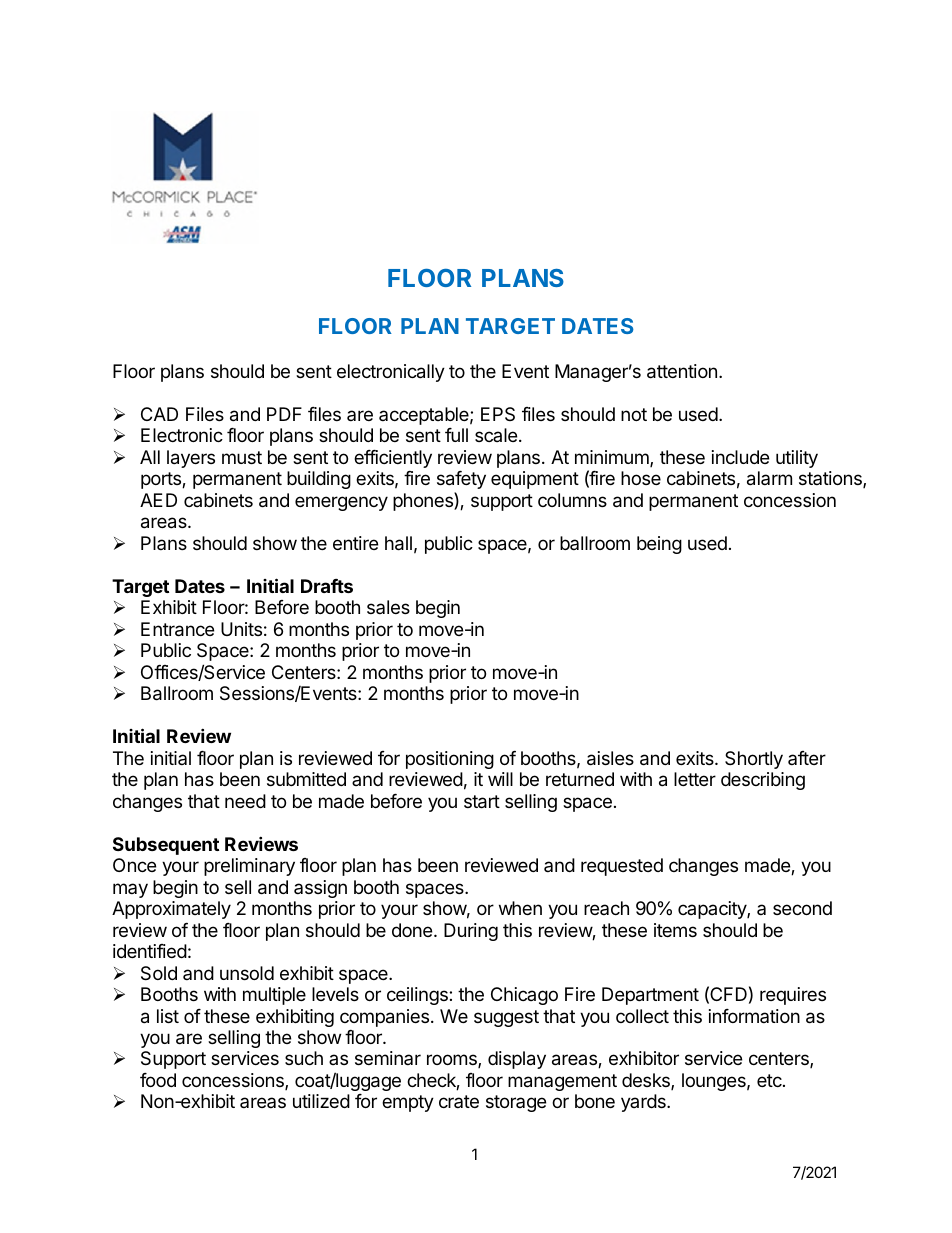 Image resolution: width=952 pixels, height=1233 pixels. Describe the element at coordinates (659, 545) in the image. I see `being` at that location.
